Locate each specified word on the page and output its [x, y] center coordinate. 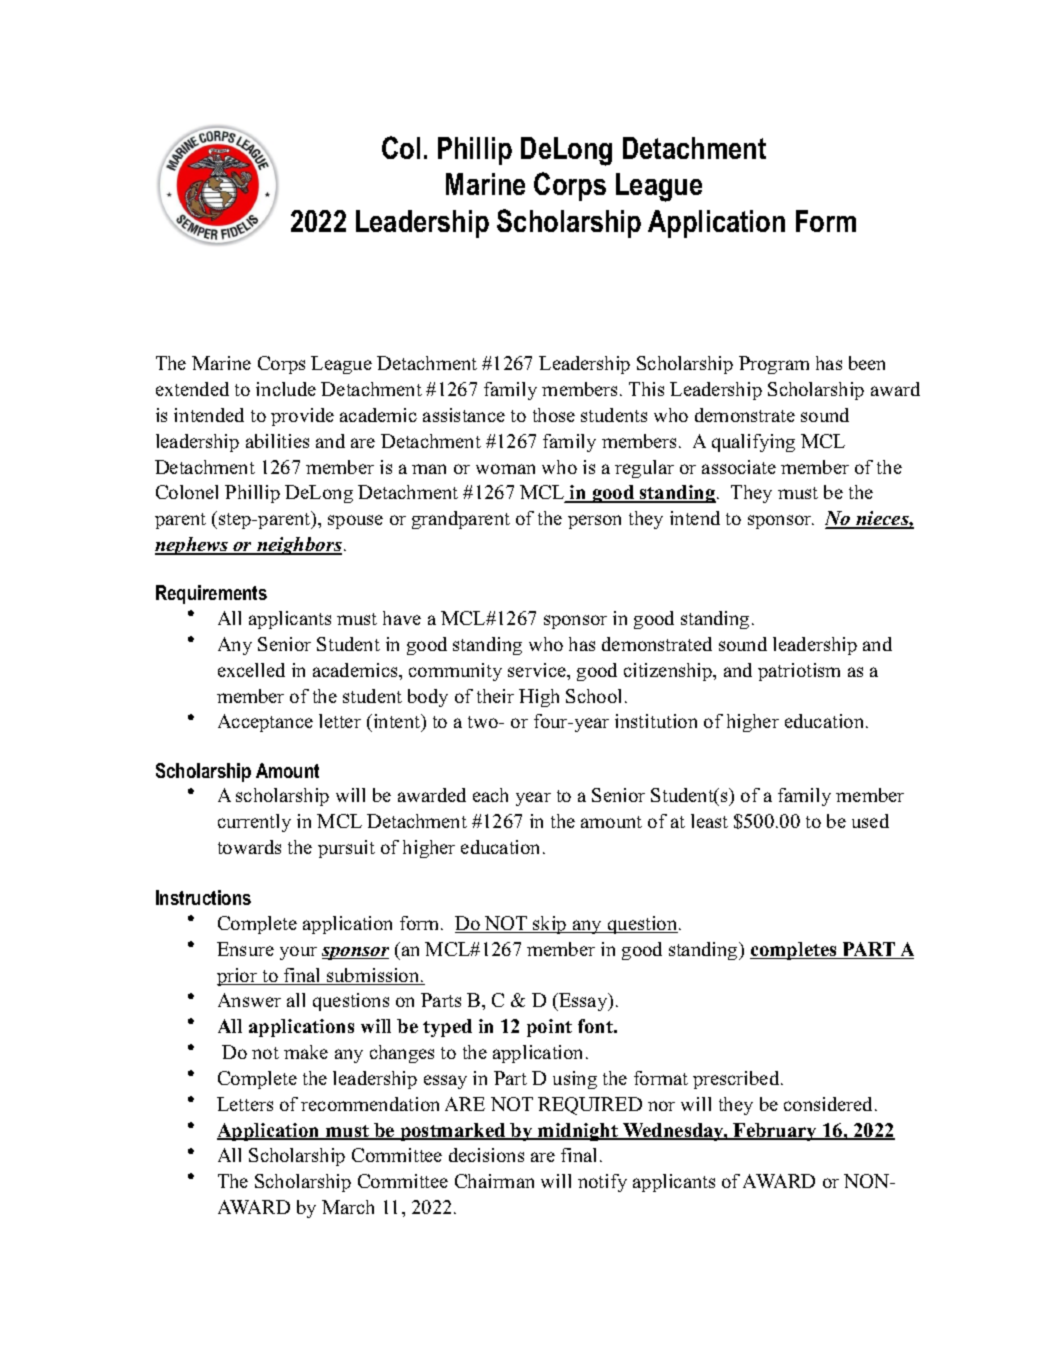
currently [254, 823]
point [549, 1028]
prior [238, 977]
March [348, 1207]
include [286, 389]
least [709, 821]
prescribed [737, 1080]
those [554, 415]
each [490, 795]
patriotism [799, 672]
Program [774, 365]
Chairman [494, 1181]
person [594, 522]
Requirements [211, 594]
